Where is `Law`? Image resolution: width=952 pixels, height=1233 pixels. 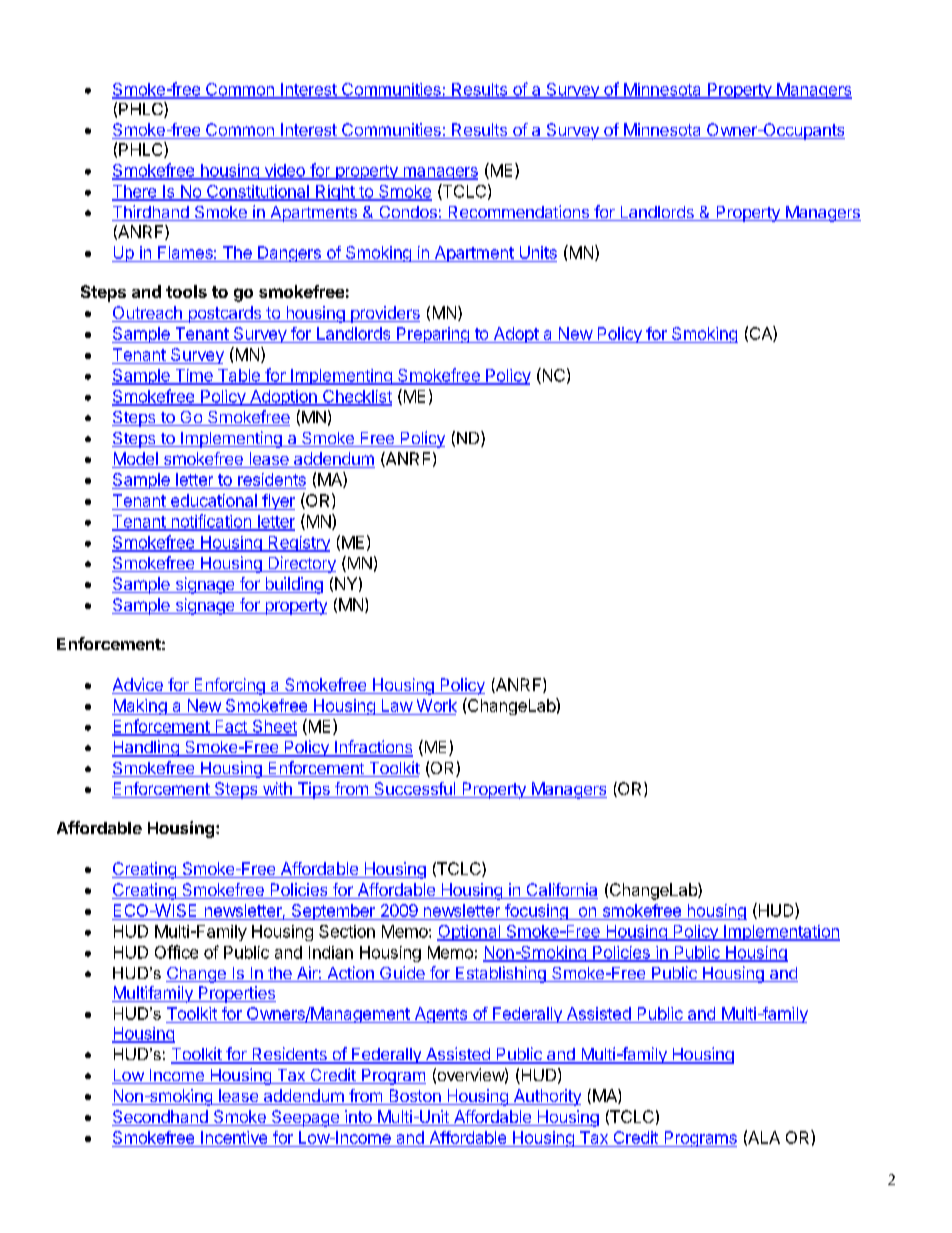
Law is located at coordinates (397, 705).
